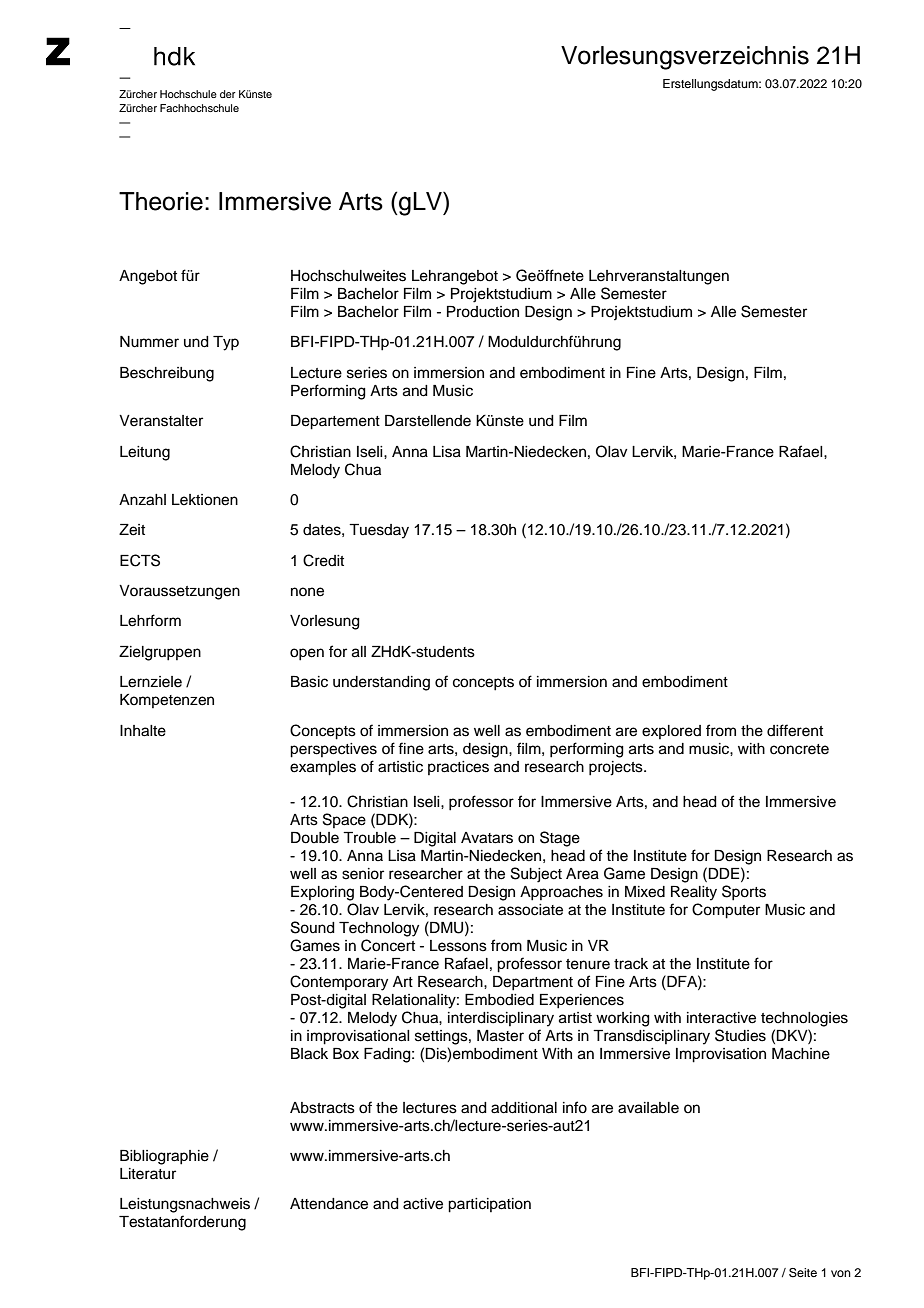 Image resolution: width=924 pixels, height=1308 pixels. I want to click on Attendance, so click(329, 1204).
